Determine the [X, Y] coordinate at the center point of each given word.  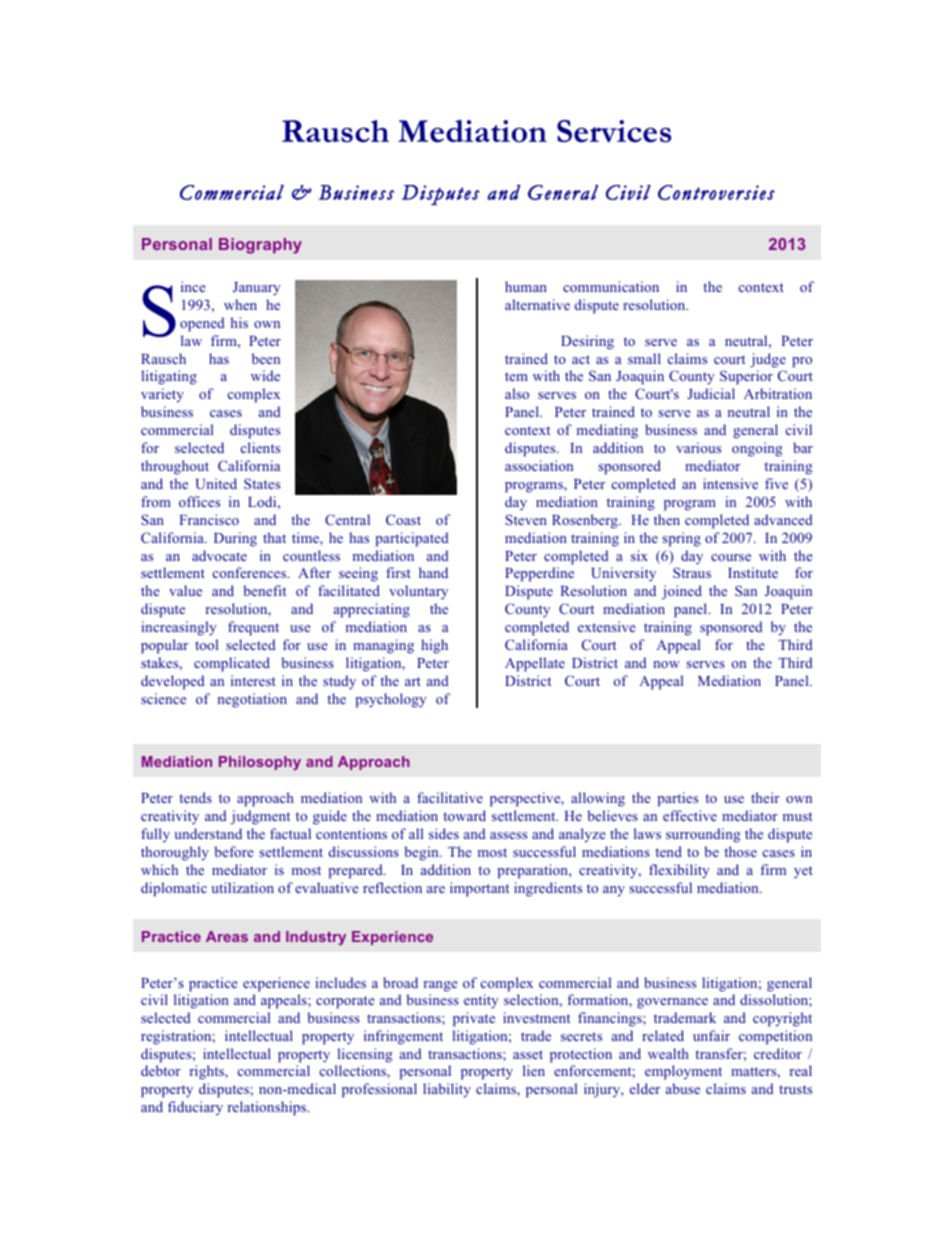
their [765, 797]
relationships [268, 1108]
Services [614, 131]
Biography [260, 246]
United [216, 483]
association [539, 465]
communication [611, 286]
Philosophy [260, 763]
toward [464, 815]
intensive [730, 483]
